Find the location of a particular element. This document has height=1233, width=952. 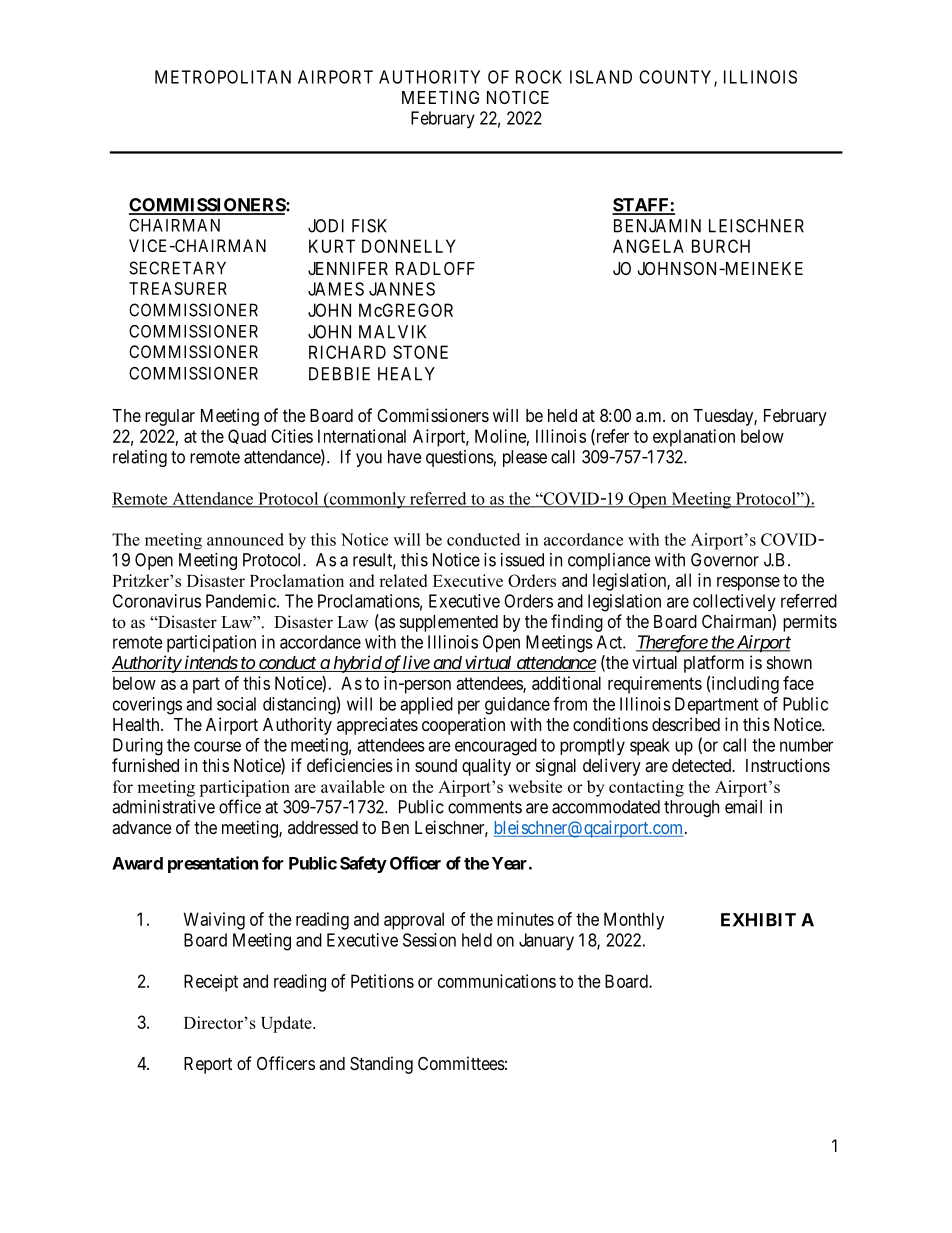

Report is located at coordinates (208, 1065).
